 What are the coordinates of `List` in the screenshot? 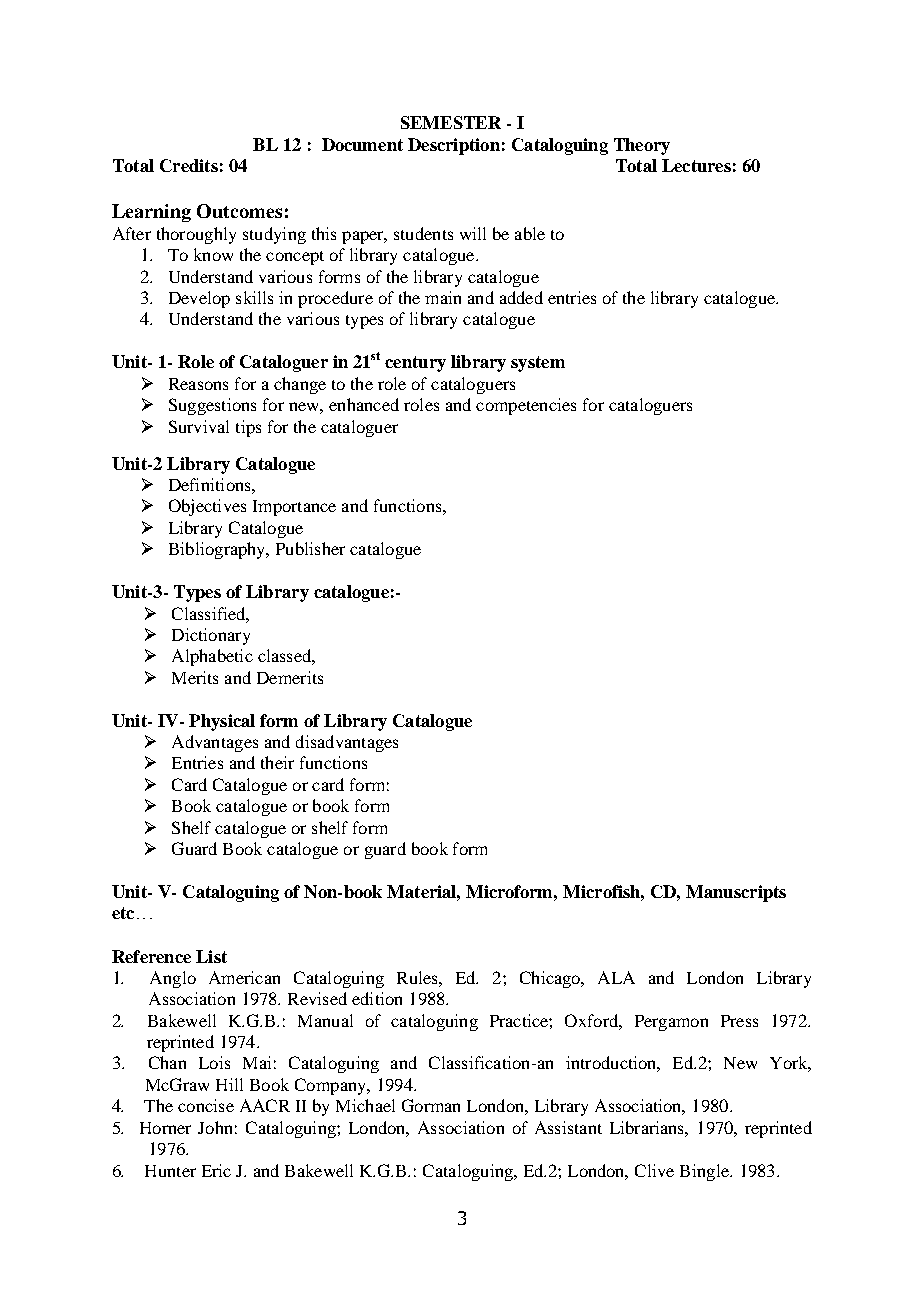 It's located at (211, 956).
